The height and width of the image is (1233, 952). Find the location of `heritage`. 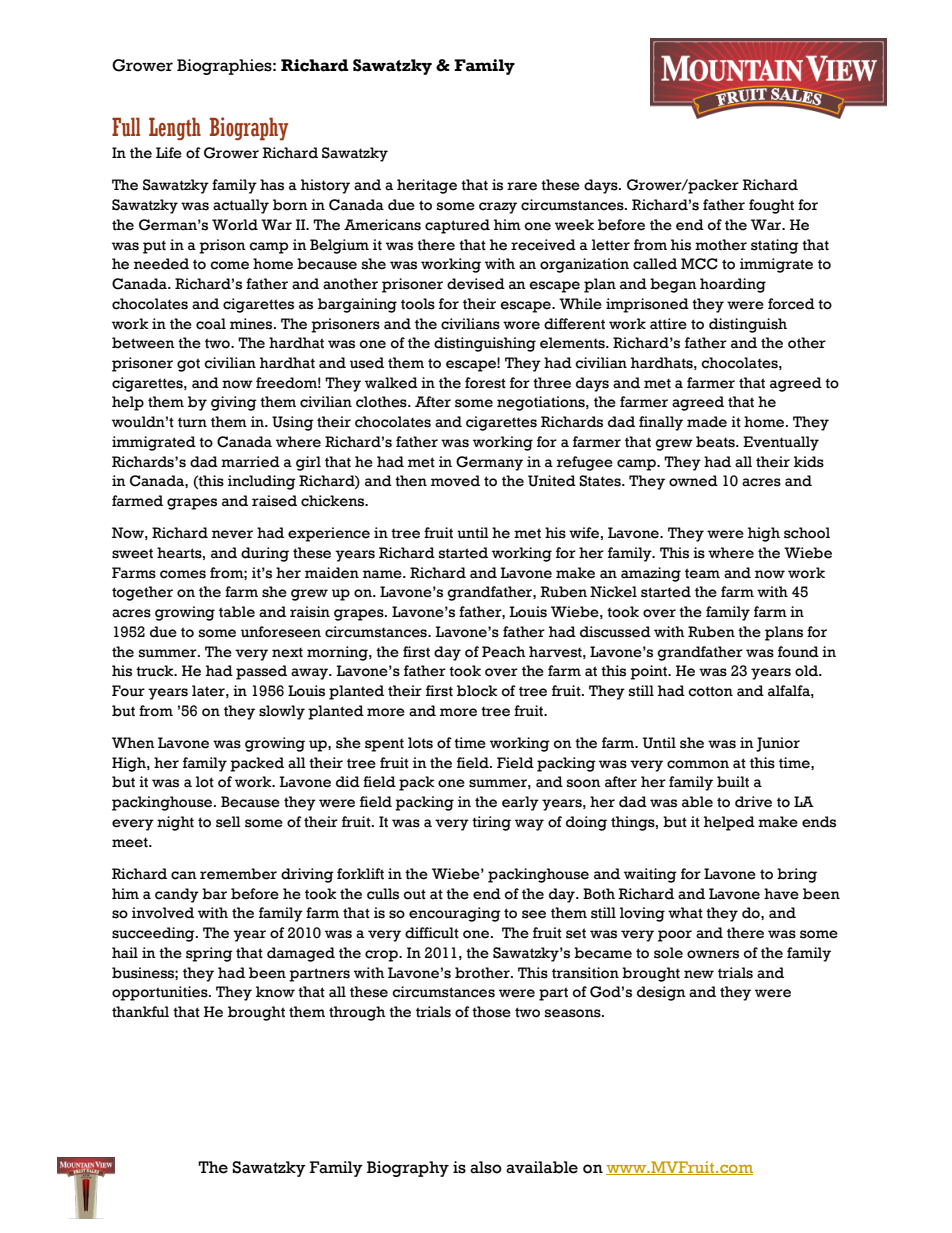

heritage is located at coordinates (427, 186).
